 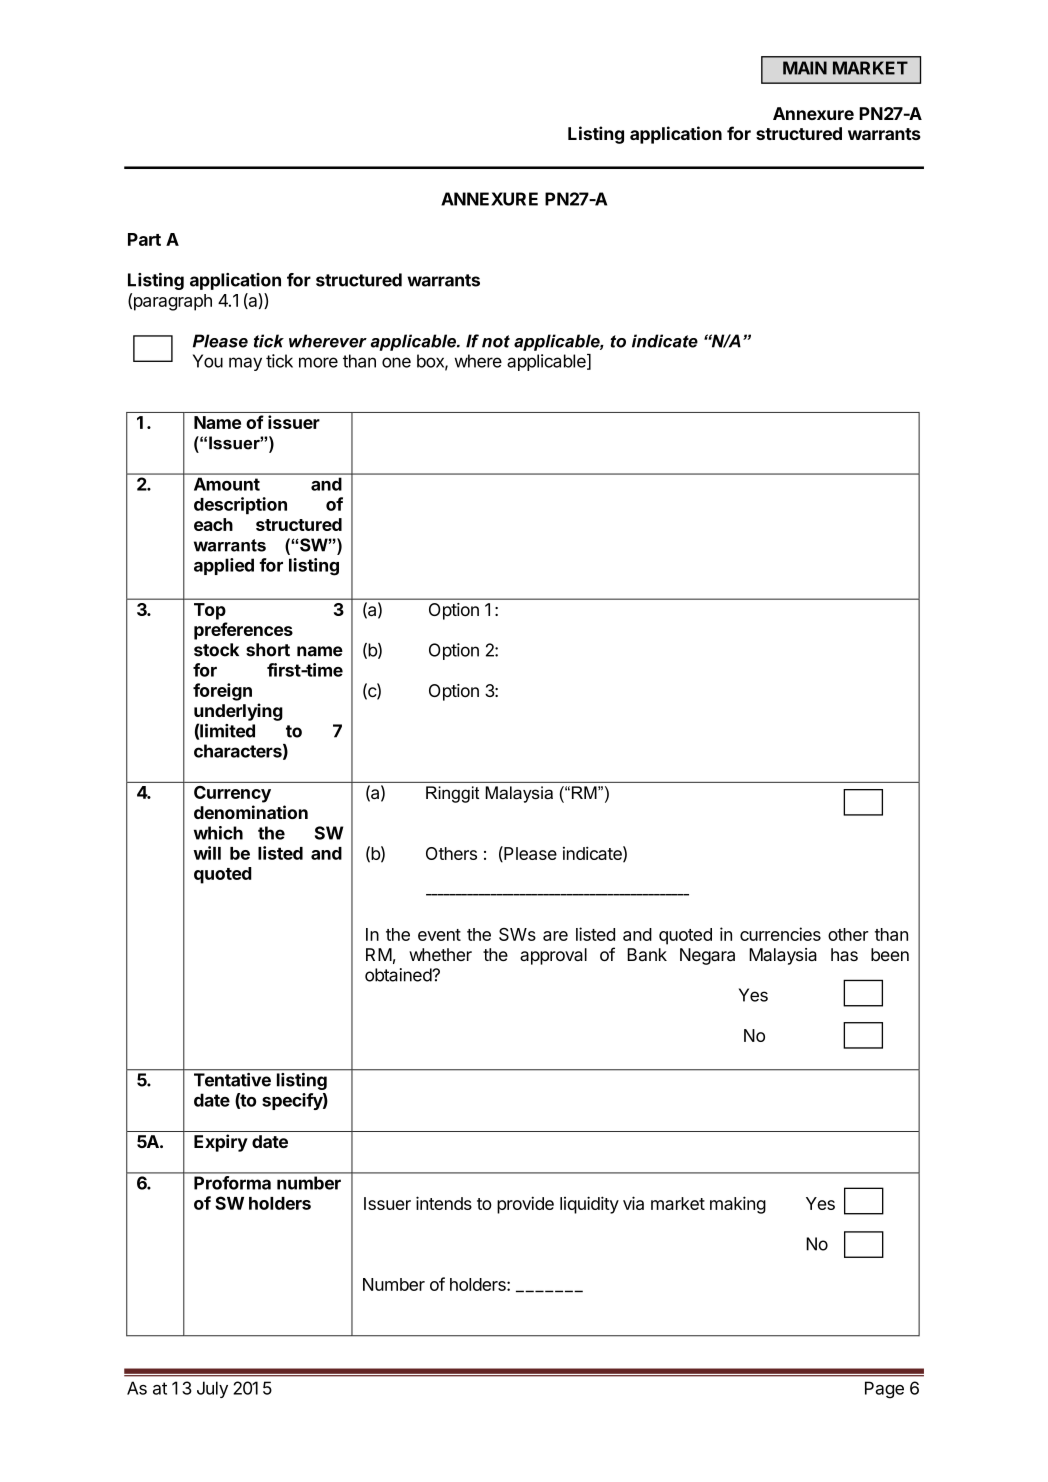 I want to click on not, so click(x=496, y=341).
